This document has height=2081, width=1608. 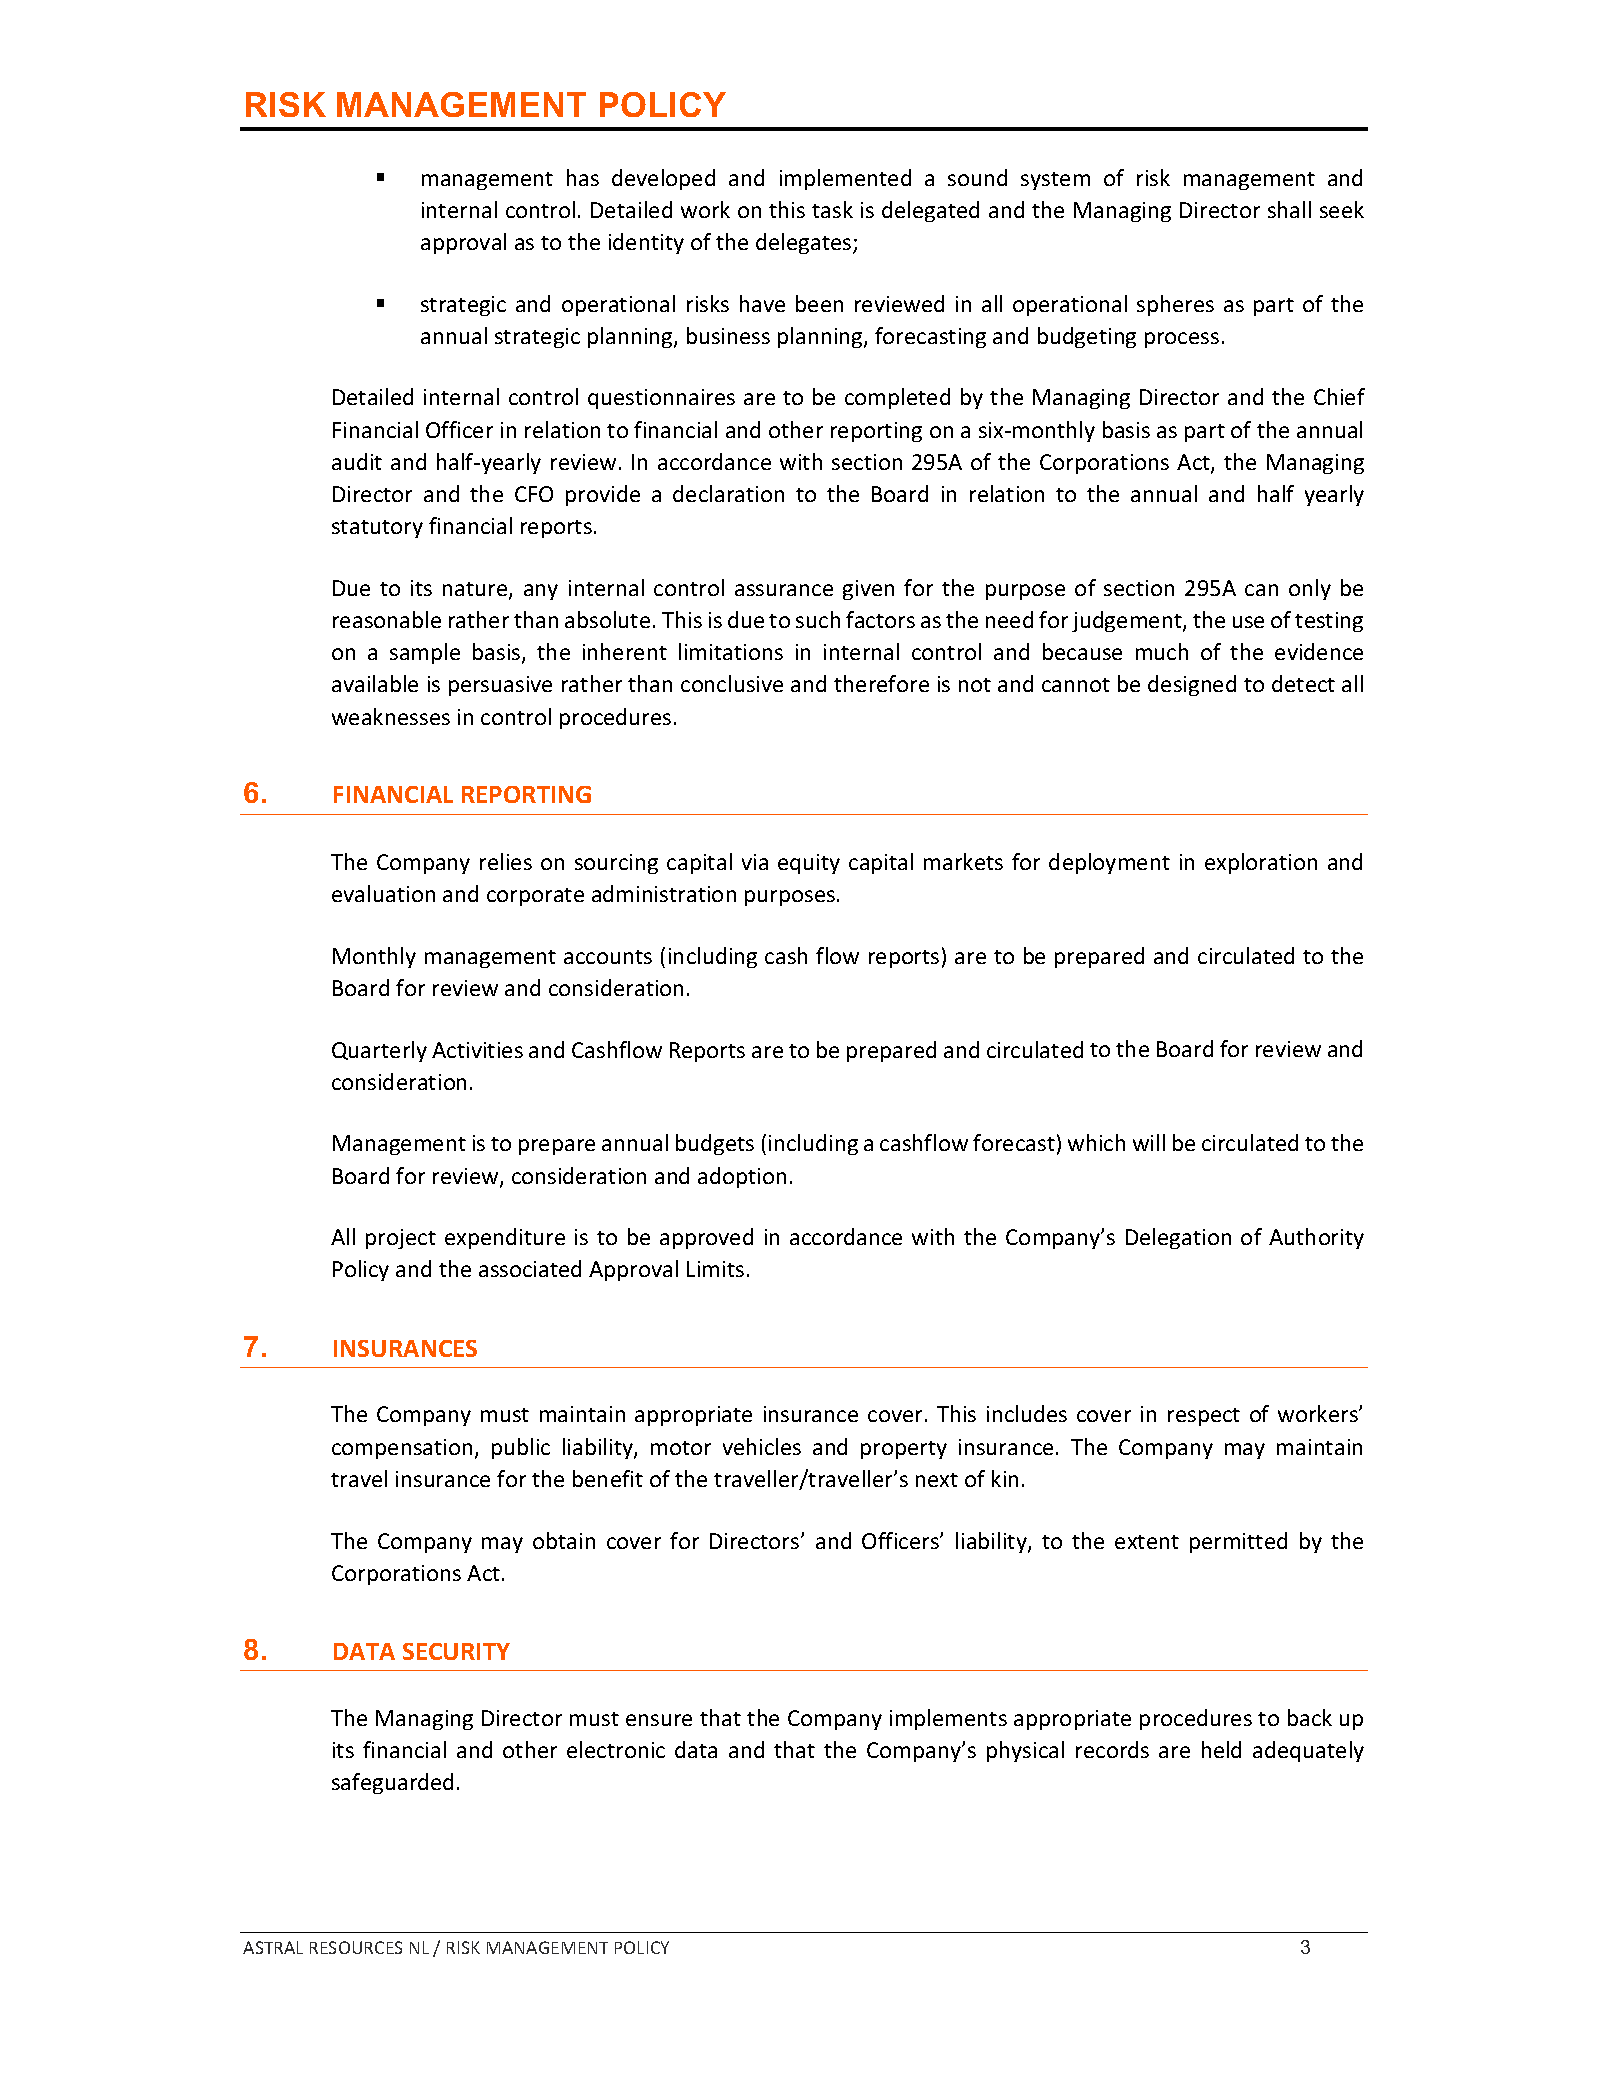 What do you see at coordinates (1221, 1749) in the document?
I see `held` at bounding box center [1221, 1749].
